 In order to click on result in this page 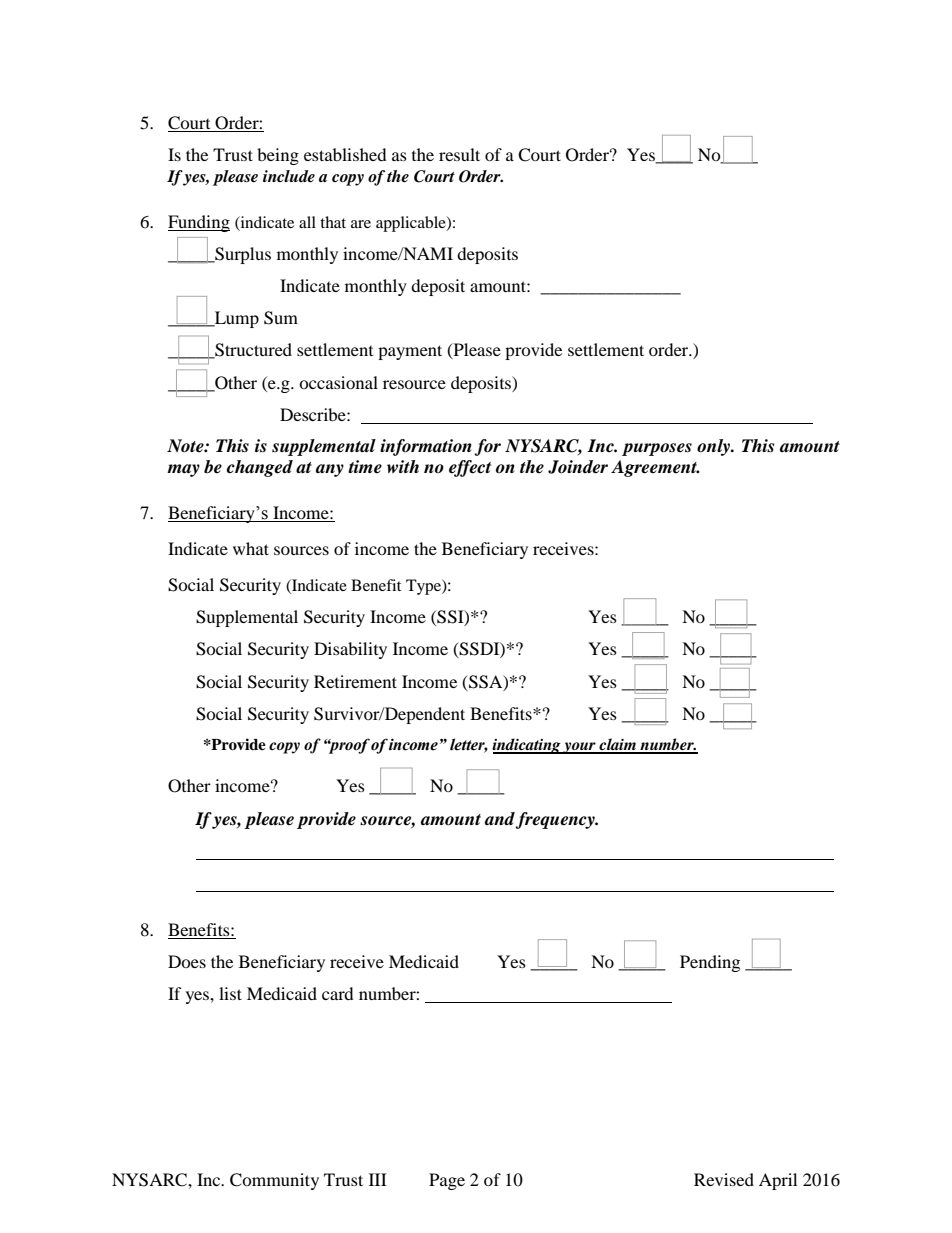, I will do `click(459, 154)`.
